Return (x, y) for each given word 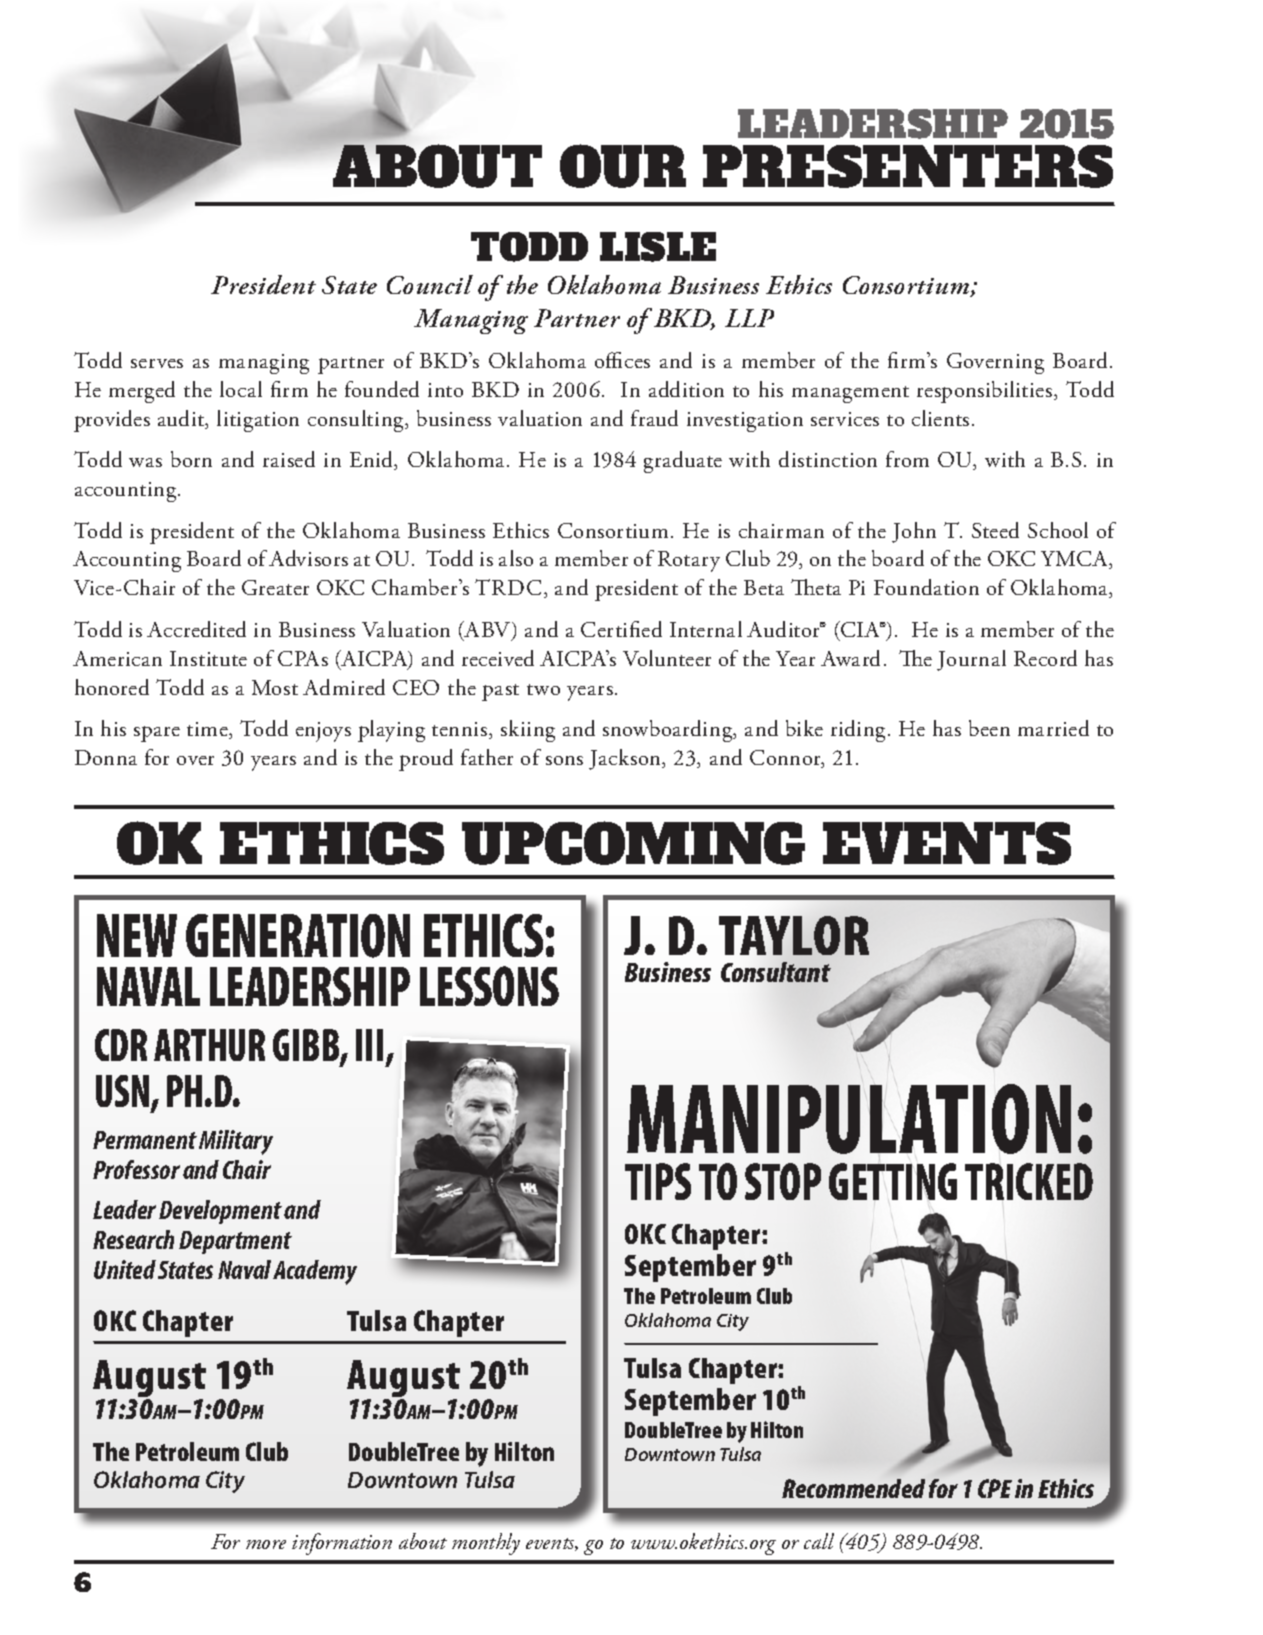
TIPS (658, 1181)
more (266, 1544)
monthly (486, 1544)
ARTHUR (209, 1045)
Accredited (196, 629)
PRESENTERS (908, 166)
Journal (971, 660)
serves (157, 363)
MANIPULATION (849, 1119)
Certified (621, 629)
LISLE (658, 247)
